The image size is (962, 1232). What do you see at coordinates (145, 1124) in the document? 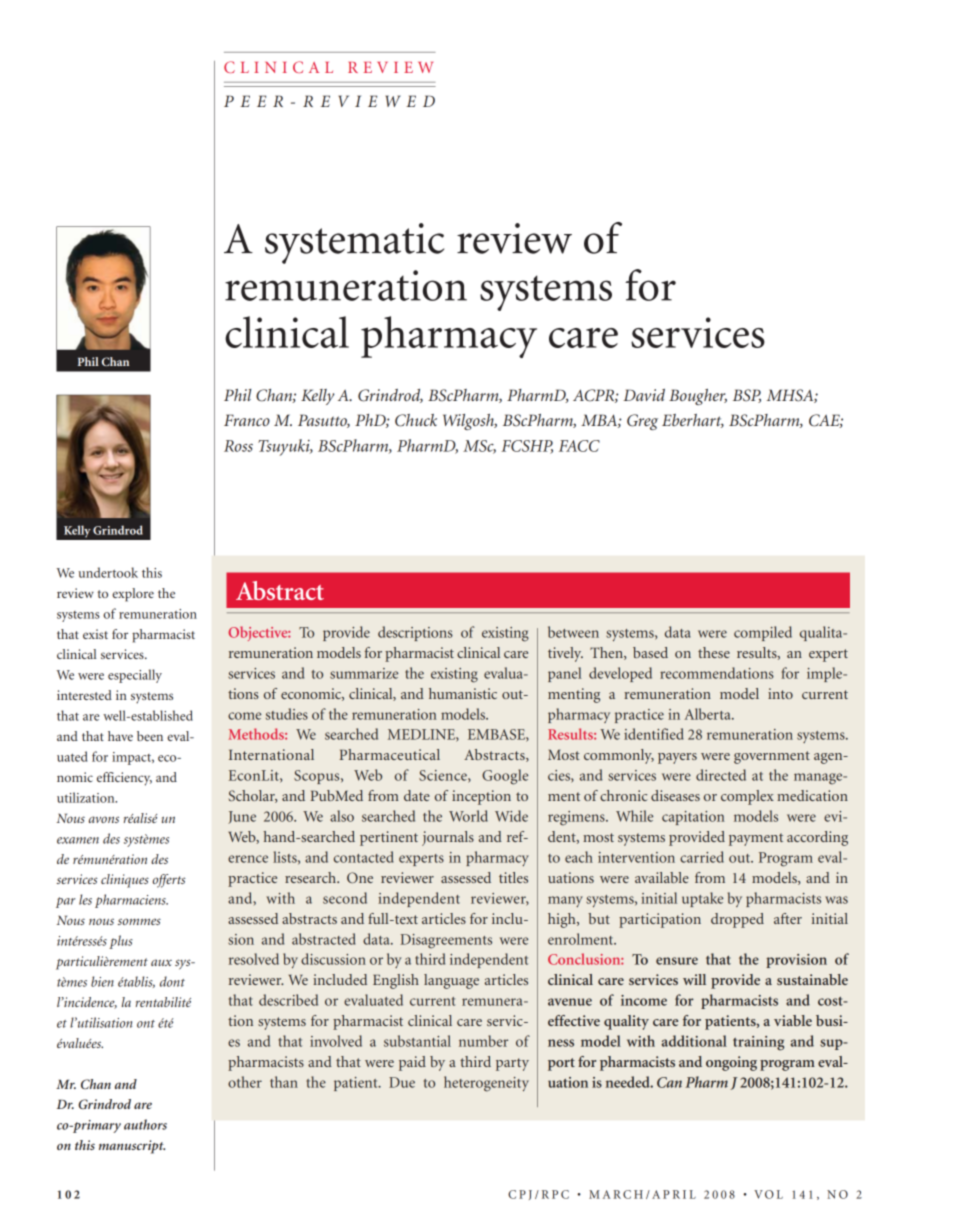
I see `authors` at bounding box center [145, 1124].
